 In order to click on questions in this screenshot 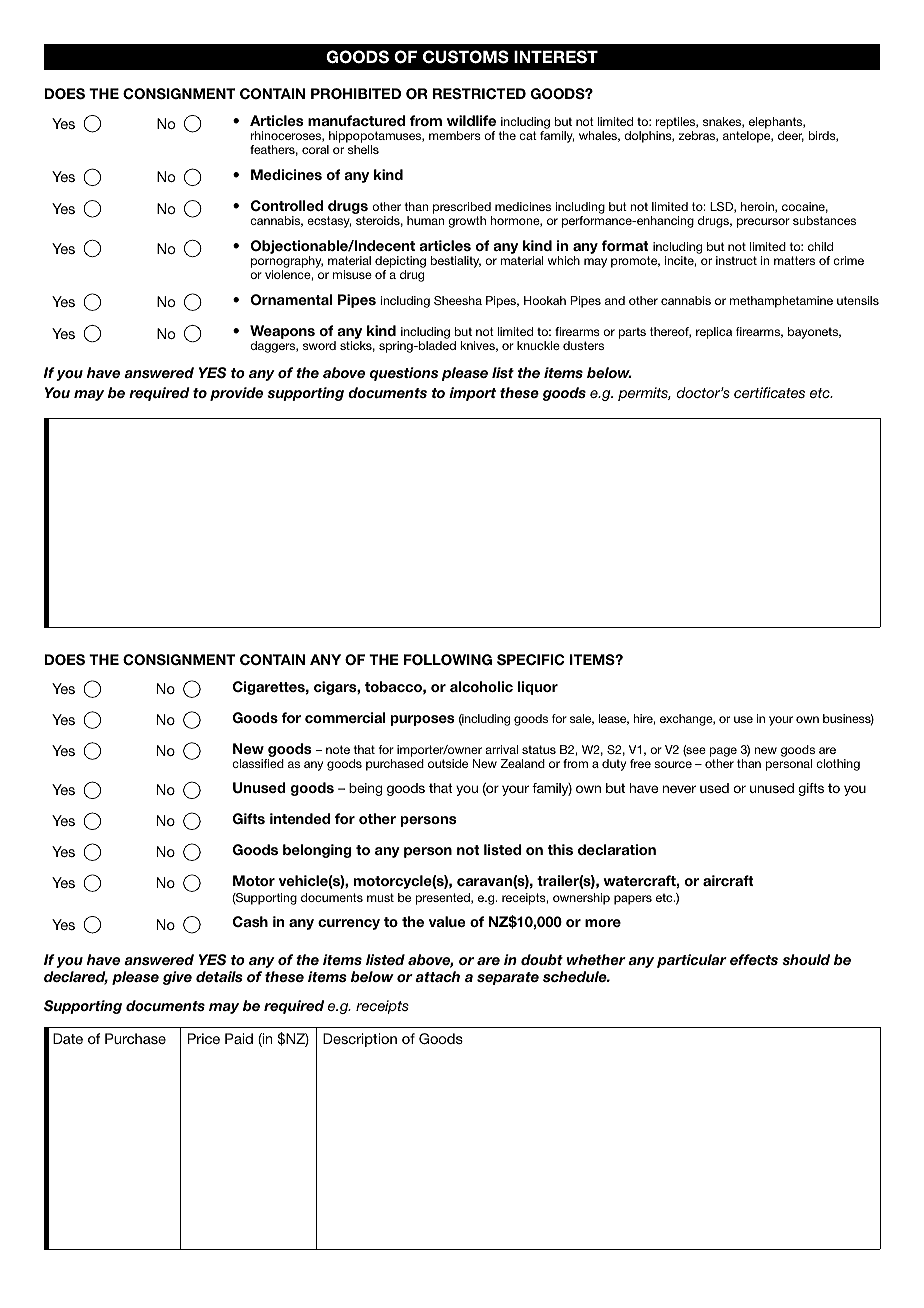, I will do `click(404, 374)`.
